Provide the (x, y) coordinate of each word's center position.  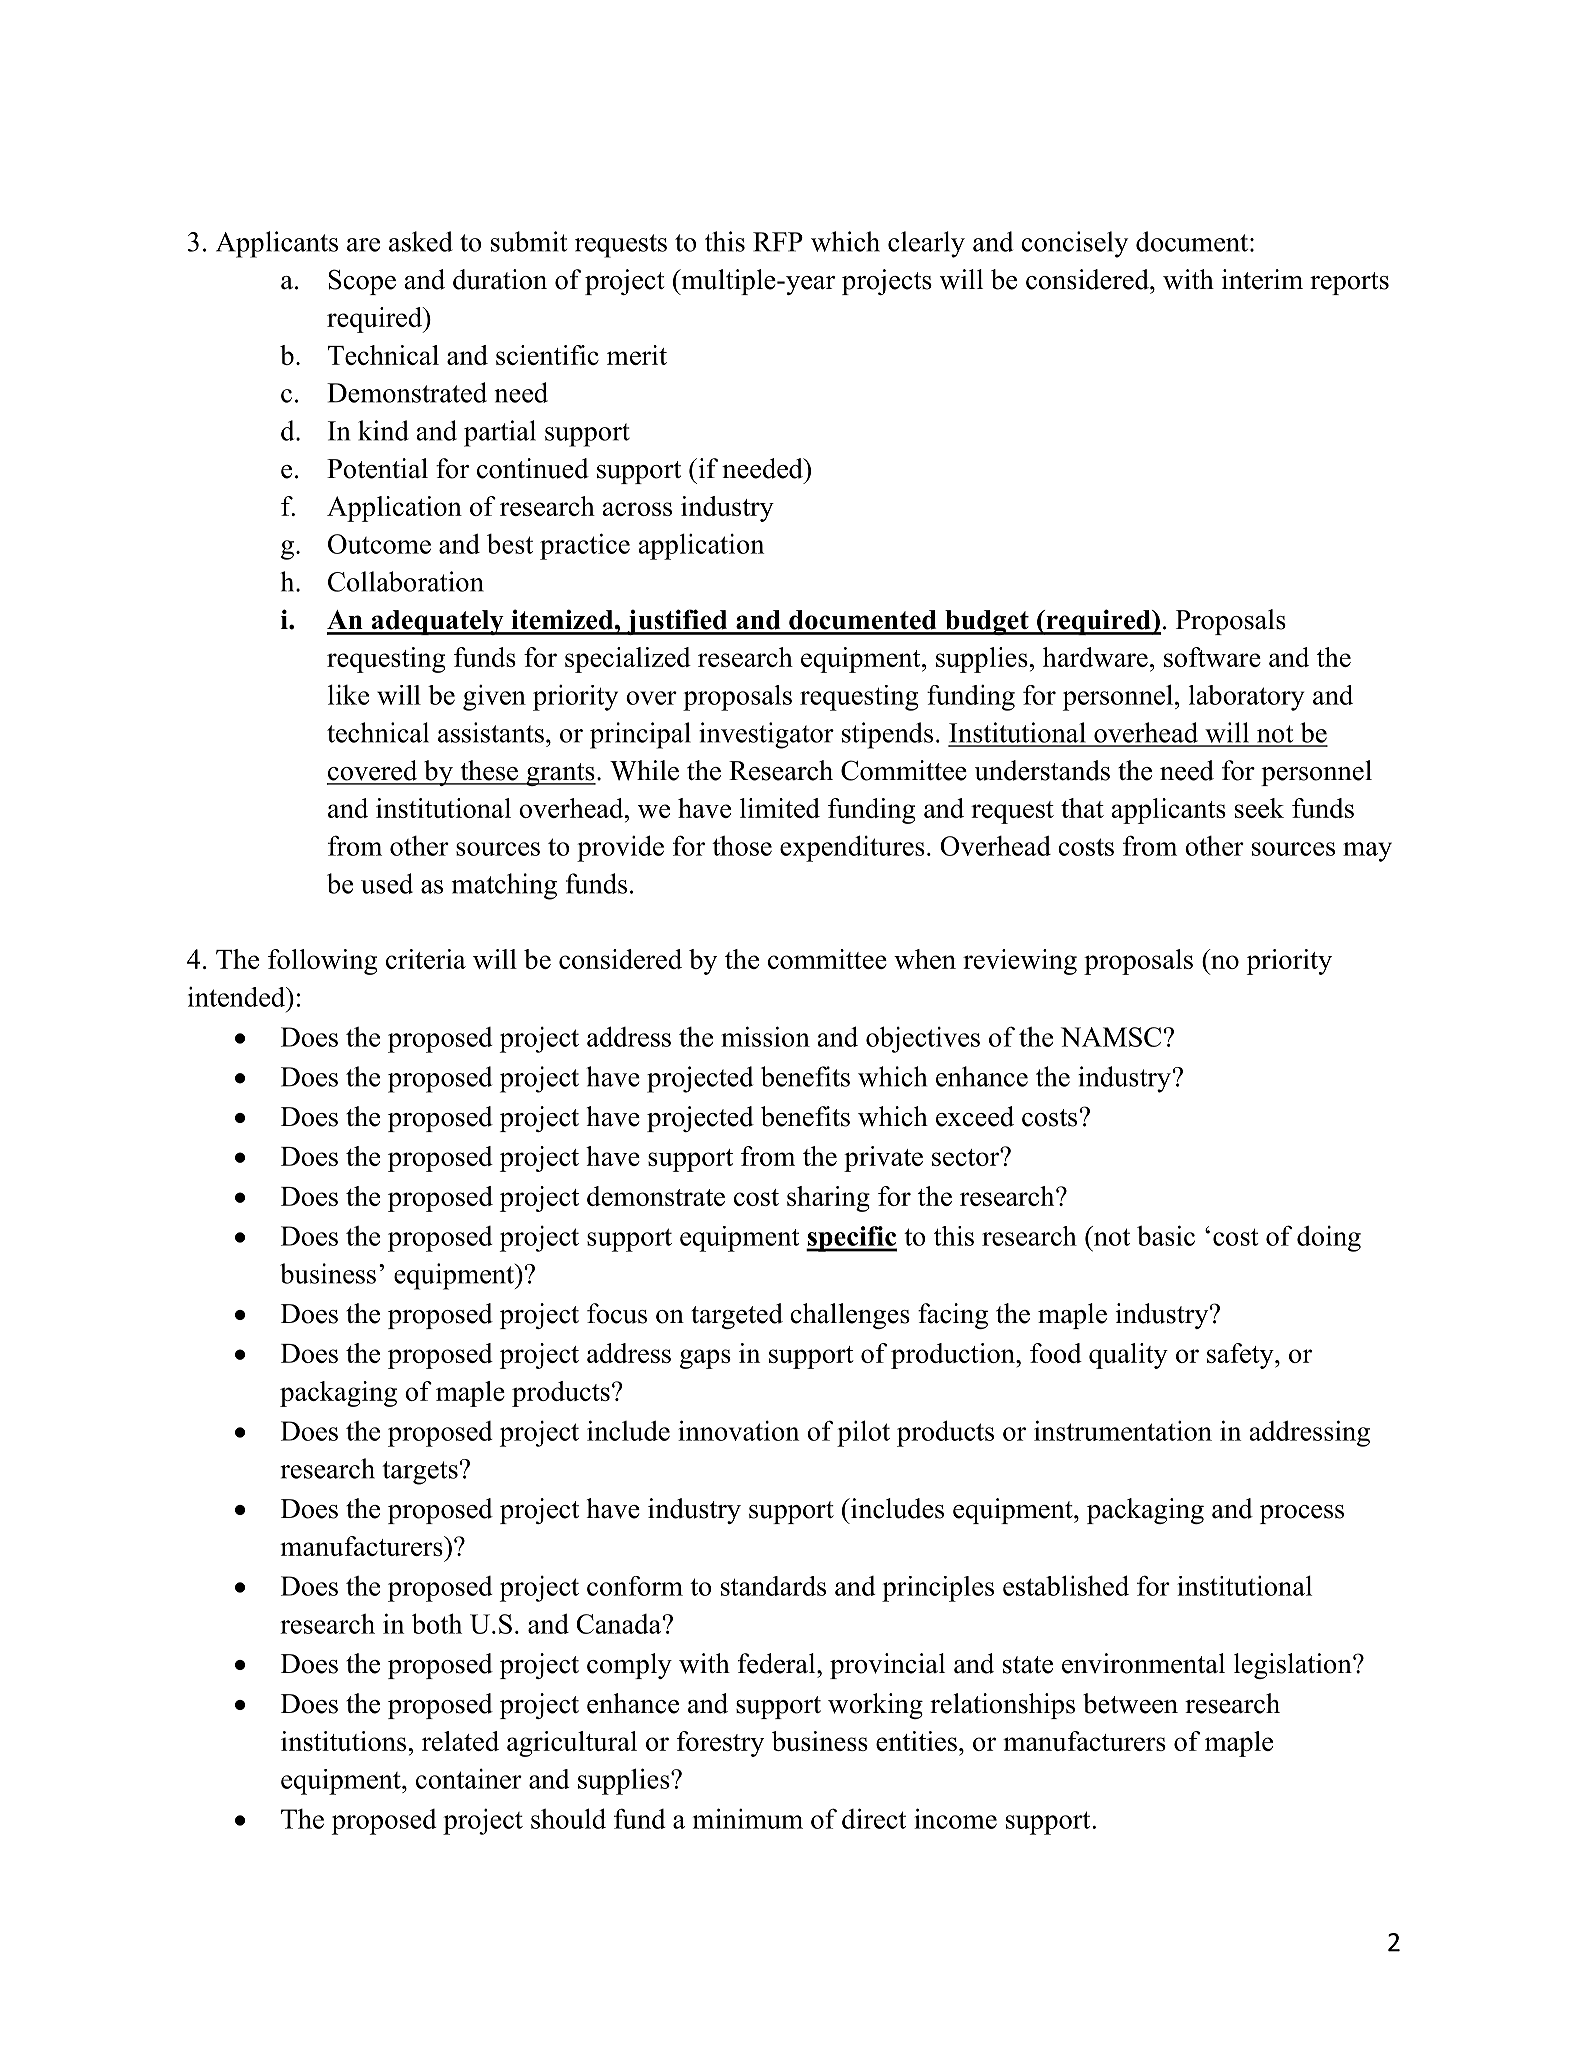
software (1212, 657)
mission (765, 1036)
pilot (863, 1433)
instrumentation (1123, 1430)
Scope (362, 282)
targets (420, 1473)
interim (1262, 279)
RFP (778, 242)
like (348, 694)
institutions (343, 1741)
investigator (766, 735)
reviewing (1020, 962)
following (322, 962)
